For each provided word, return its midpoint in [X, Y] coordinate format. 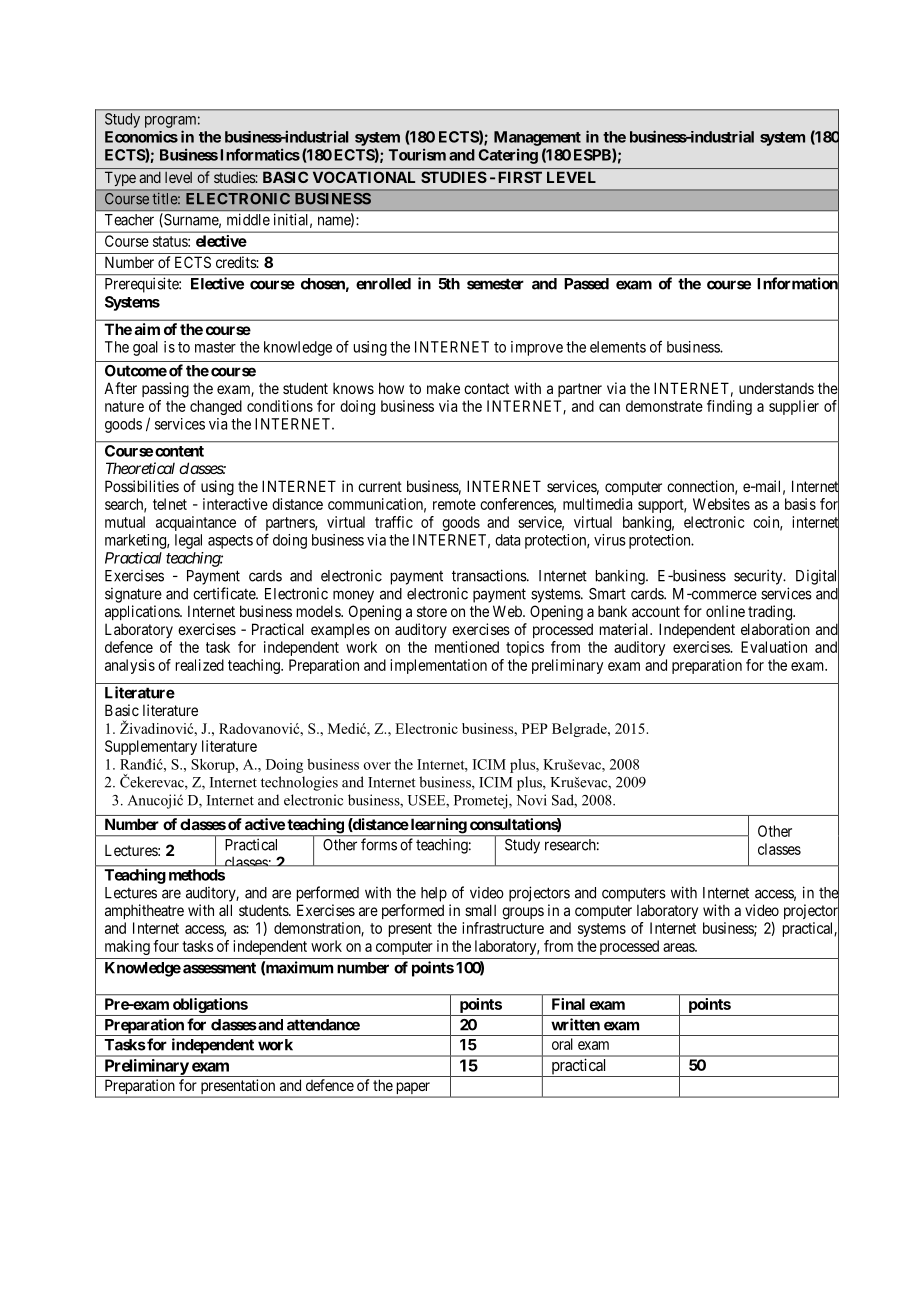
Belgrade [580, 730]
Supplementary [151, 747]
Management [537, 138]
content [179, 451]
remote [454, 504]
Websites [721, 504]
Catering [508, 156]
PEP [535, 728]
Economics [141, 137]
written [575, 1024]
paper [412, 1089]
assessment [219, 968]
